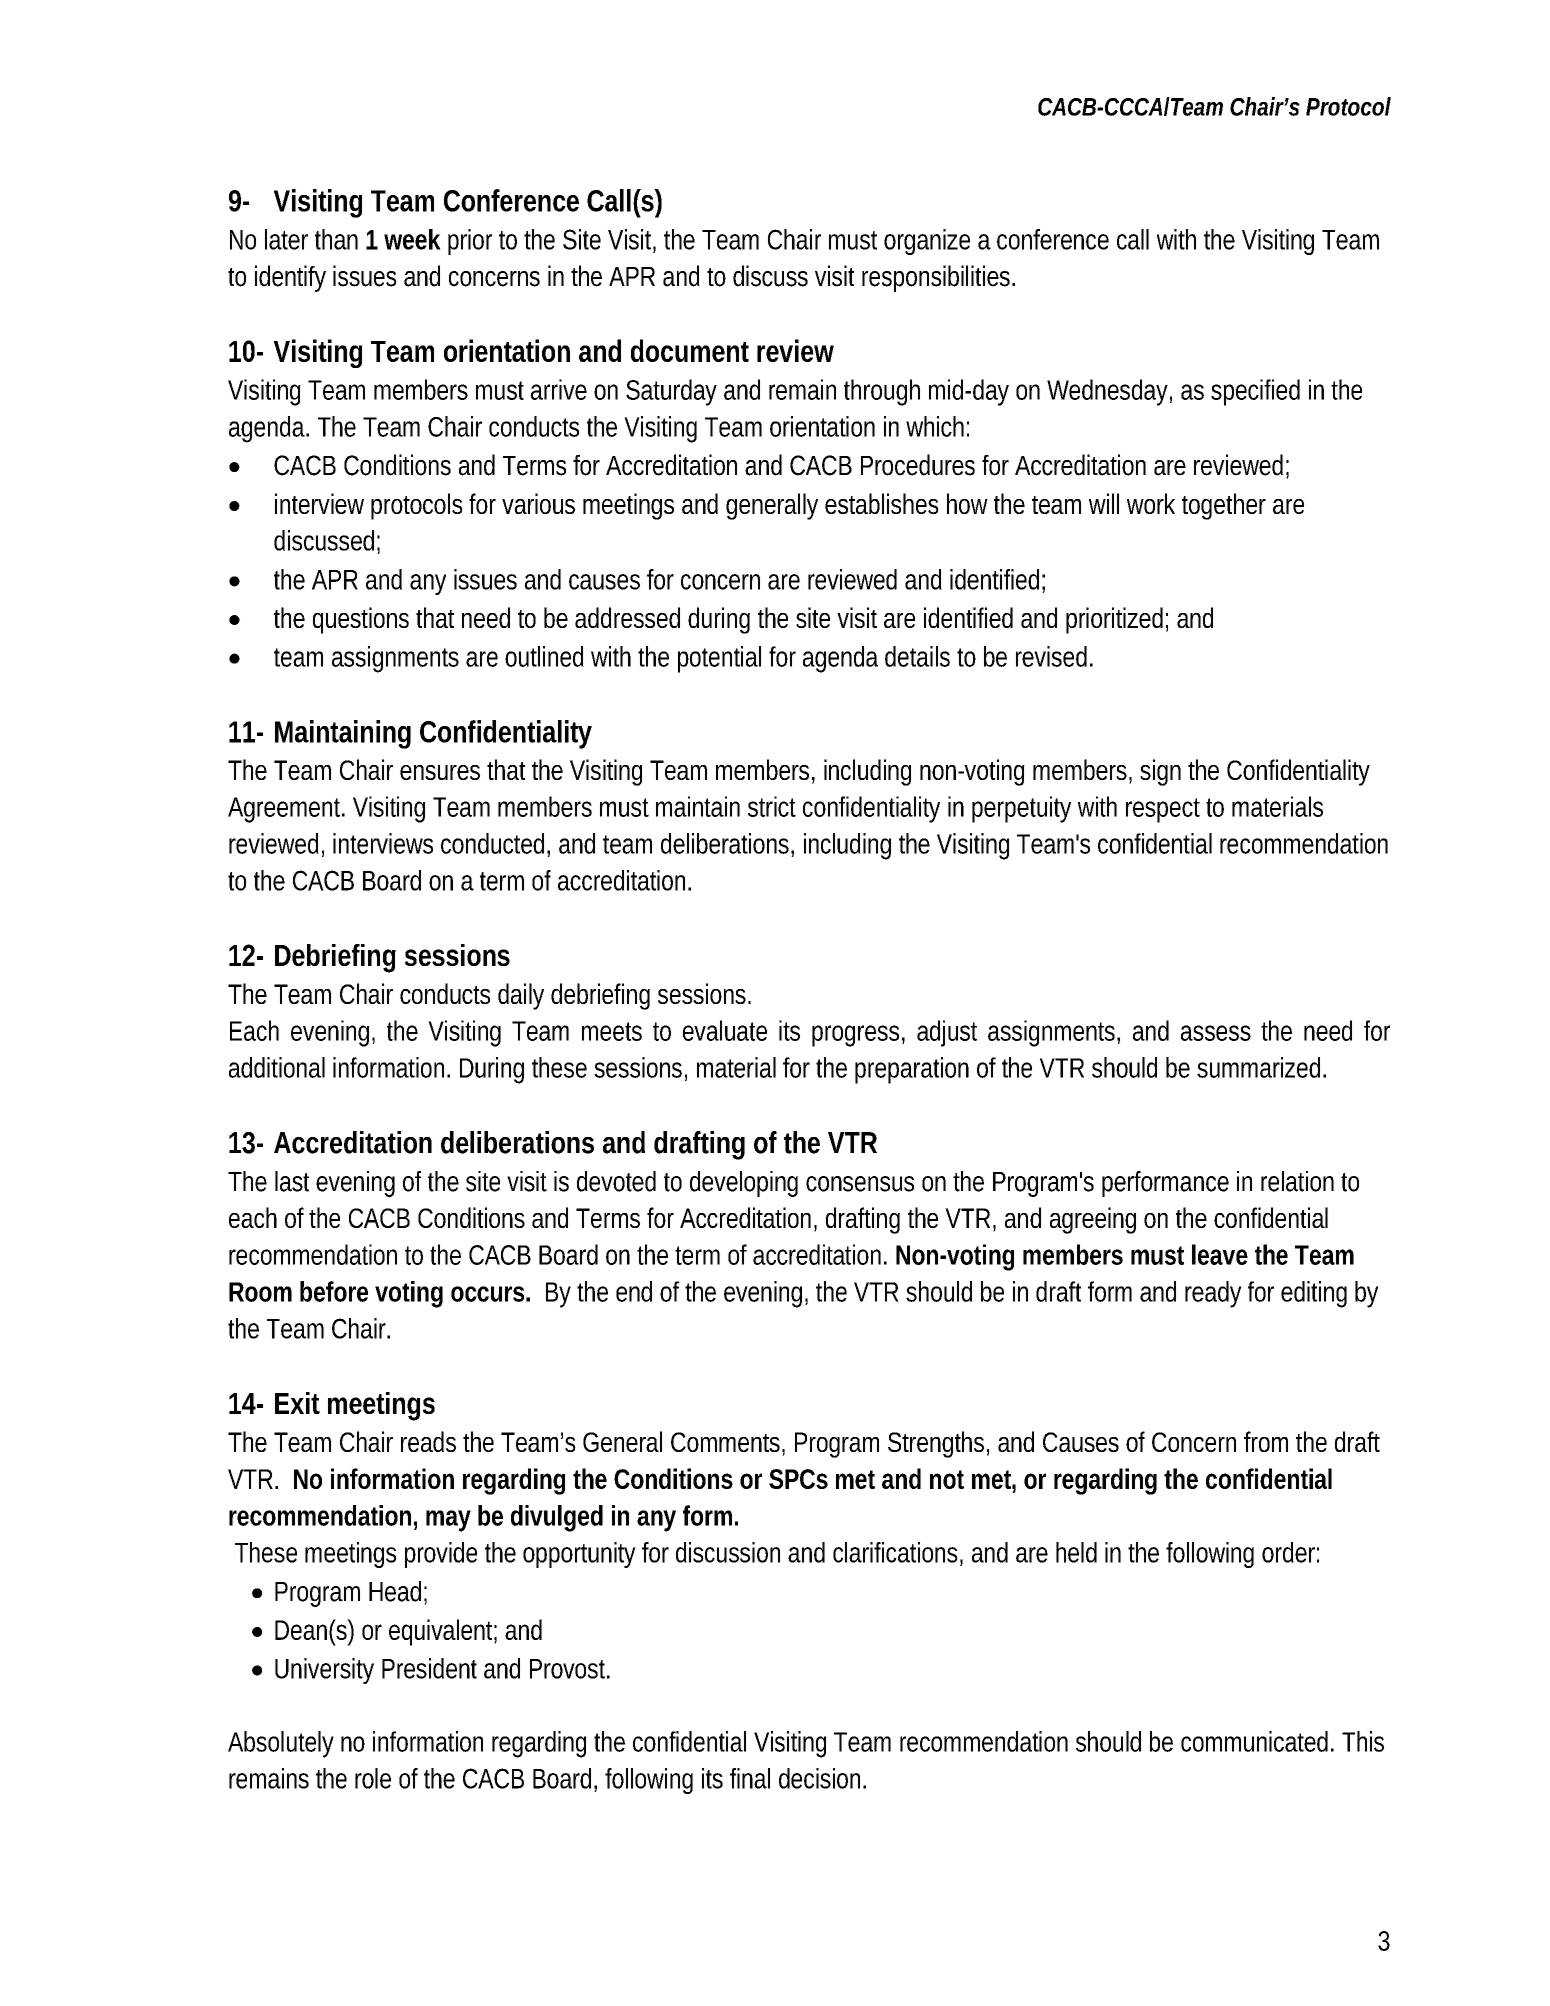 The image size is (1550, 2006). What do you see at coordinates (440, 772) in the document?
I see `ensures` at bounding box center [440, 772].
